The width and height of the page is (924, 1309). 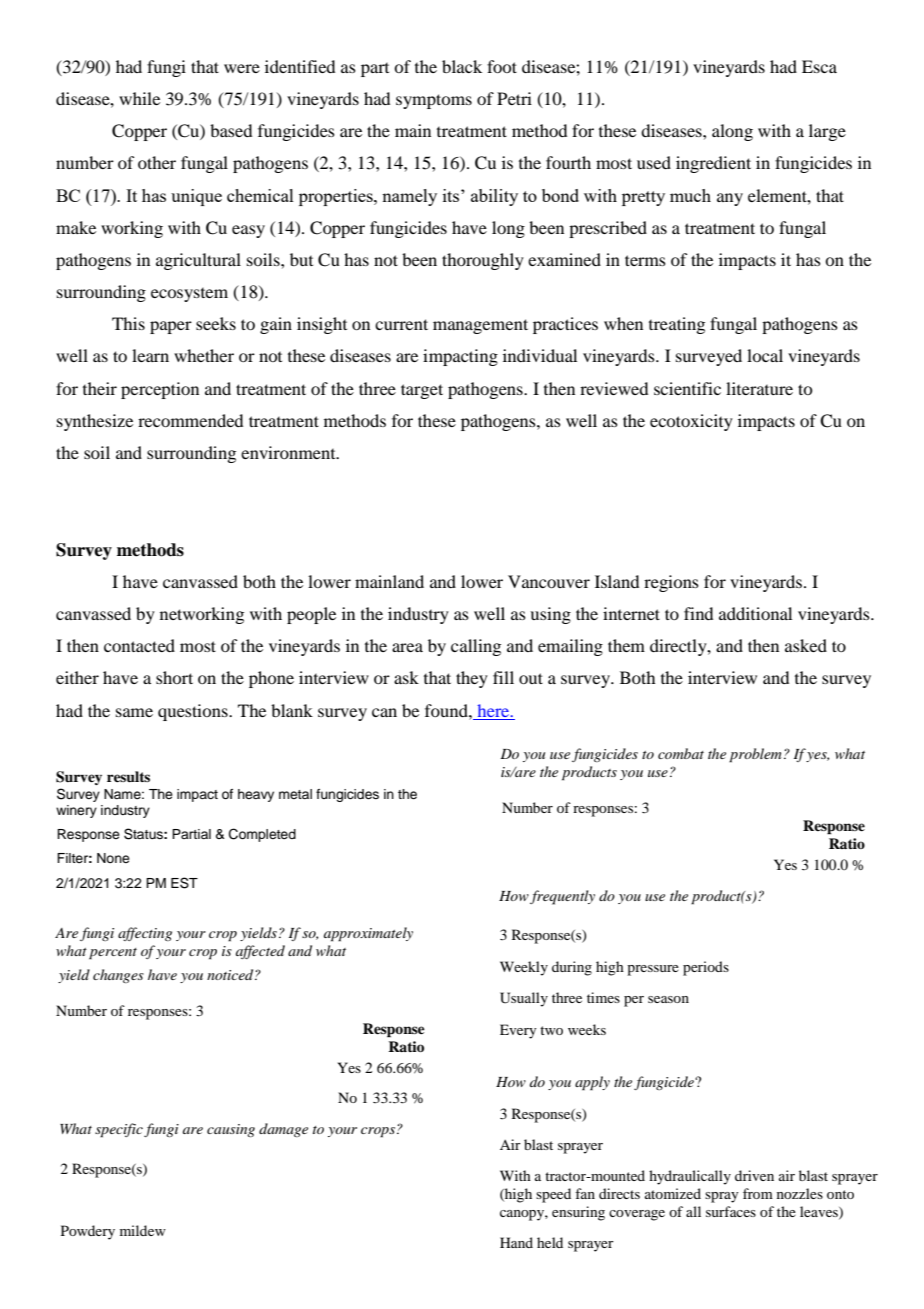 What do you see at coordinates (422, 391) in the page?
I see `target` at bounding box center [422, 391].
